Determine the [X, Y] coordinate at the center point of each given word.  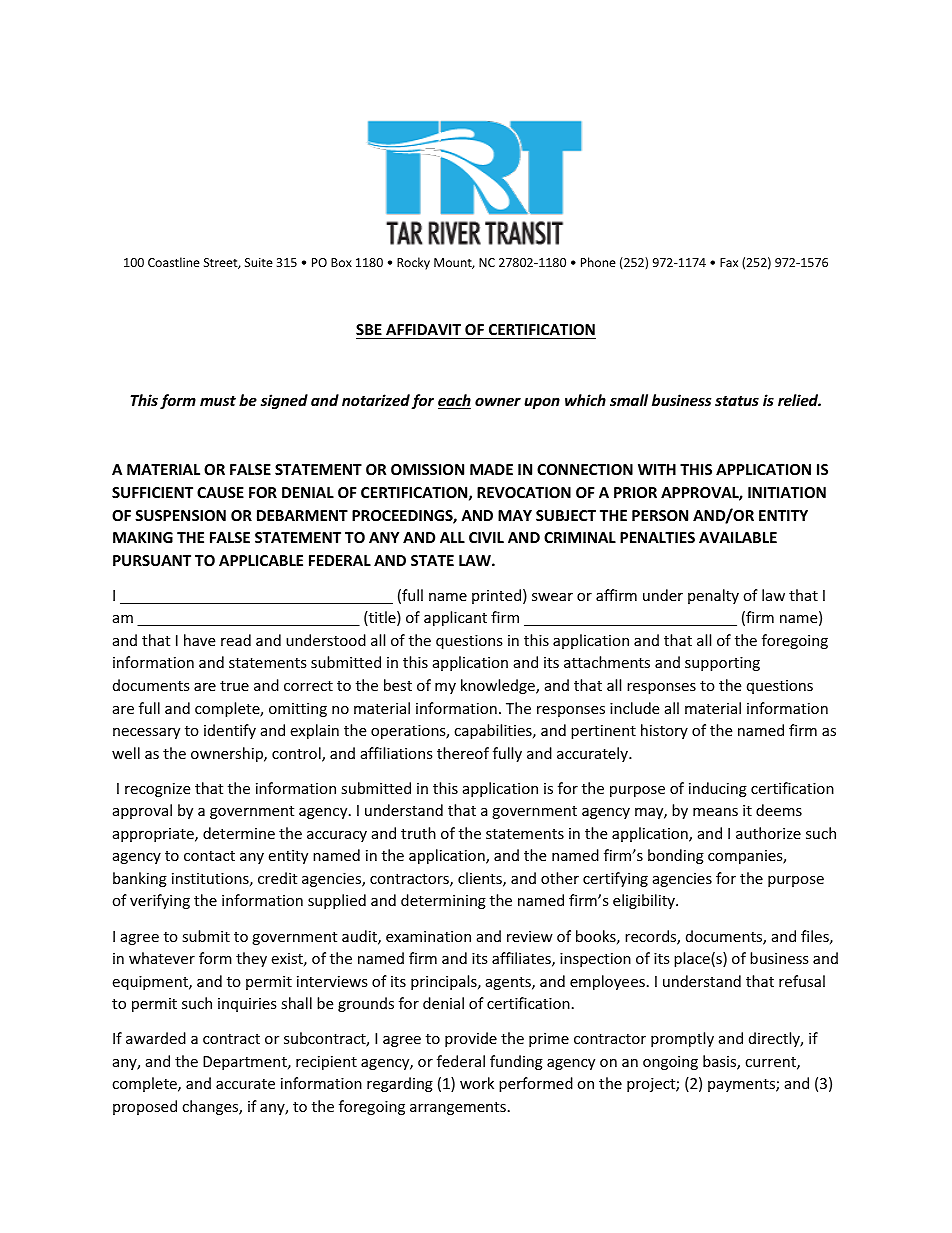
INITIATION [787, 492]
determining [443, 901]
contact [209, 856]
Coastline [174, 262]
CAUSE [220, 492]
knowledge [499, 686]
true [234, 686]
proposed [145, 1107]
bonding [676, 856]
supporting [722, 664]
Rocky [413, 263]
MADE [491, 469]
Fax [729, 262]
